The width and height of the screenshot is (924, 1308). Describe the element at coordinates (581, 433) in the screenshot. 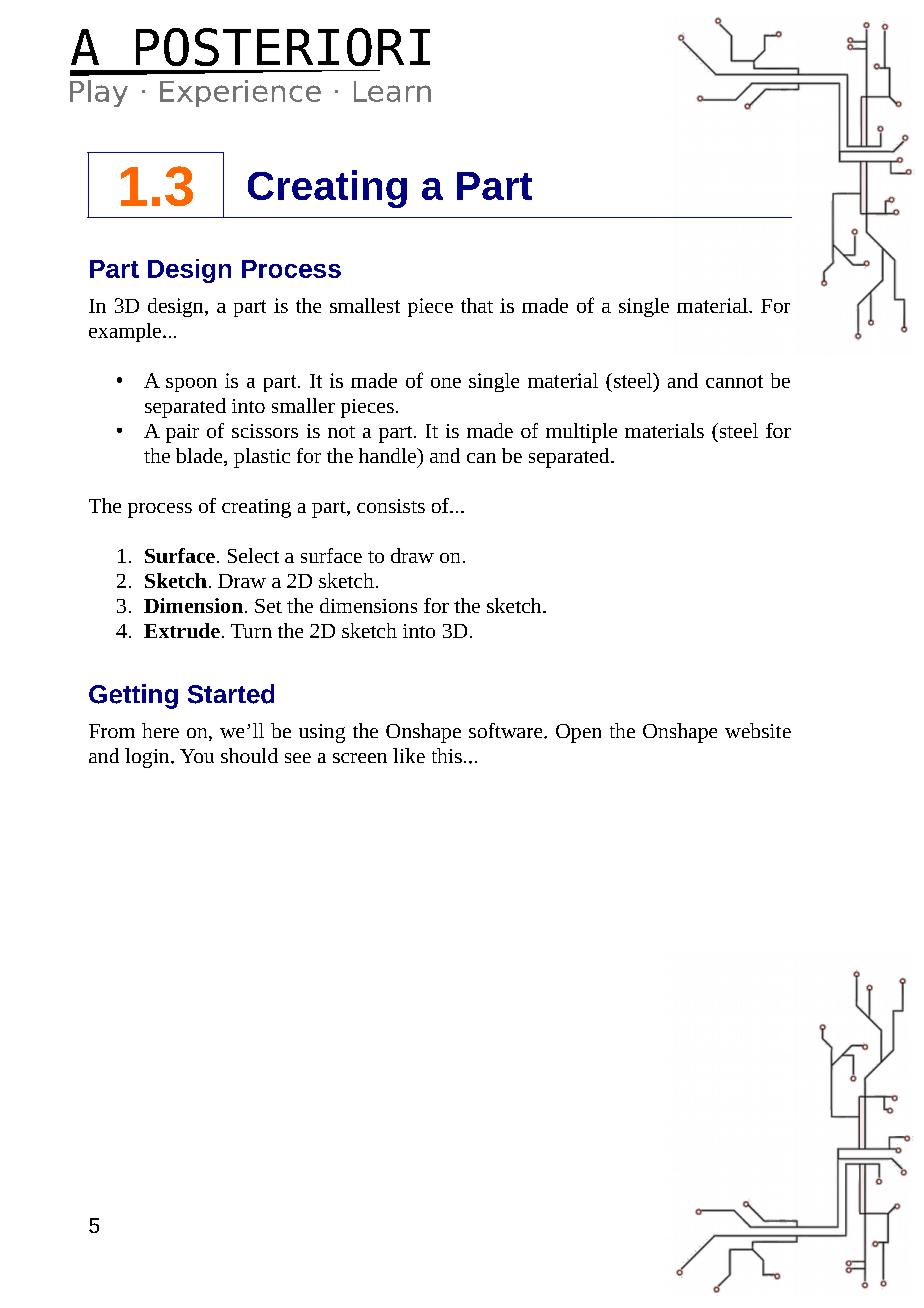

I see `multiple` at that location.
